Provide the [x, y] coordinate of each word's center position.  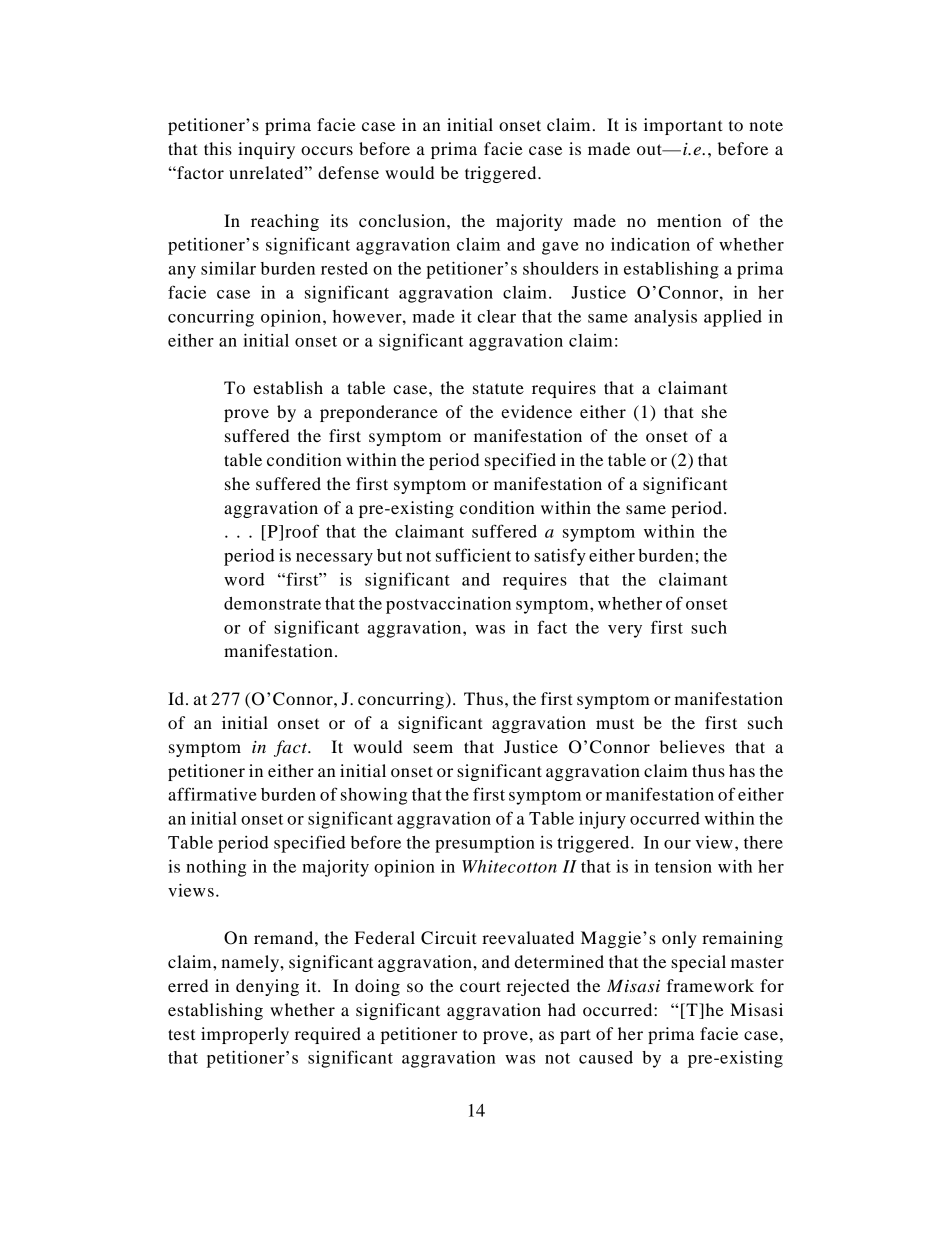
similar [228, 268]
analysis [665, 318]
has [742, 770]
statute [498, 388]
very [625, 631]
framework [710, 985]
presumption [485, 844]
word [244, 579]
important [683, 126]
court [480, 986]
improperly [245, 1035]
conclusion [403, 220]
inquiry [266, 150]
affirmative [212, 794]
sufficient [473, 555]
